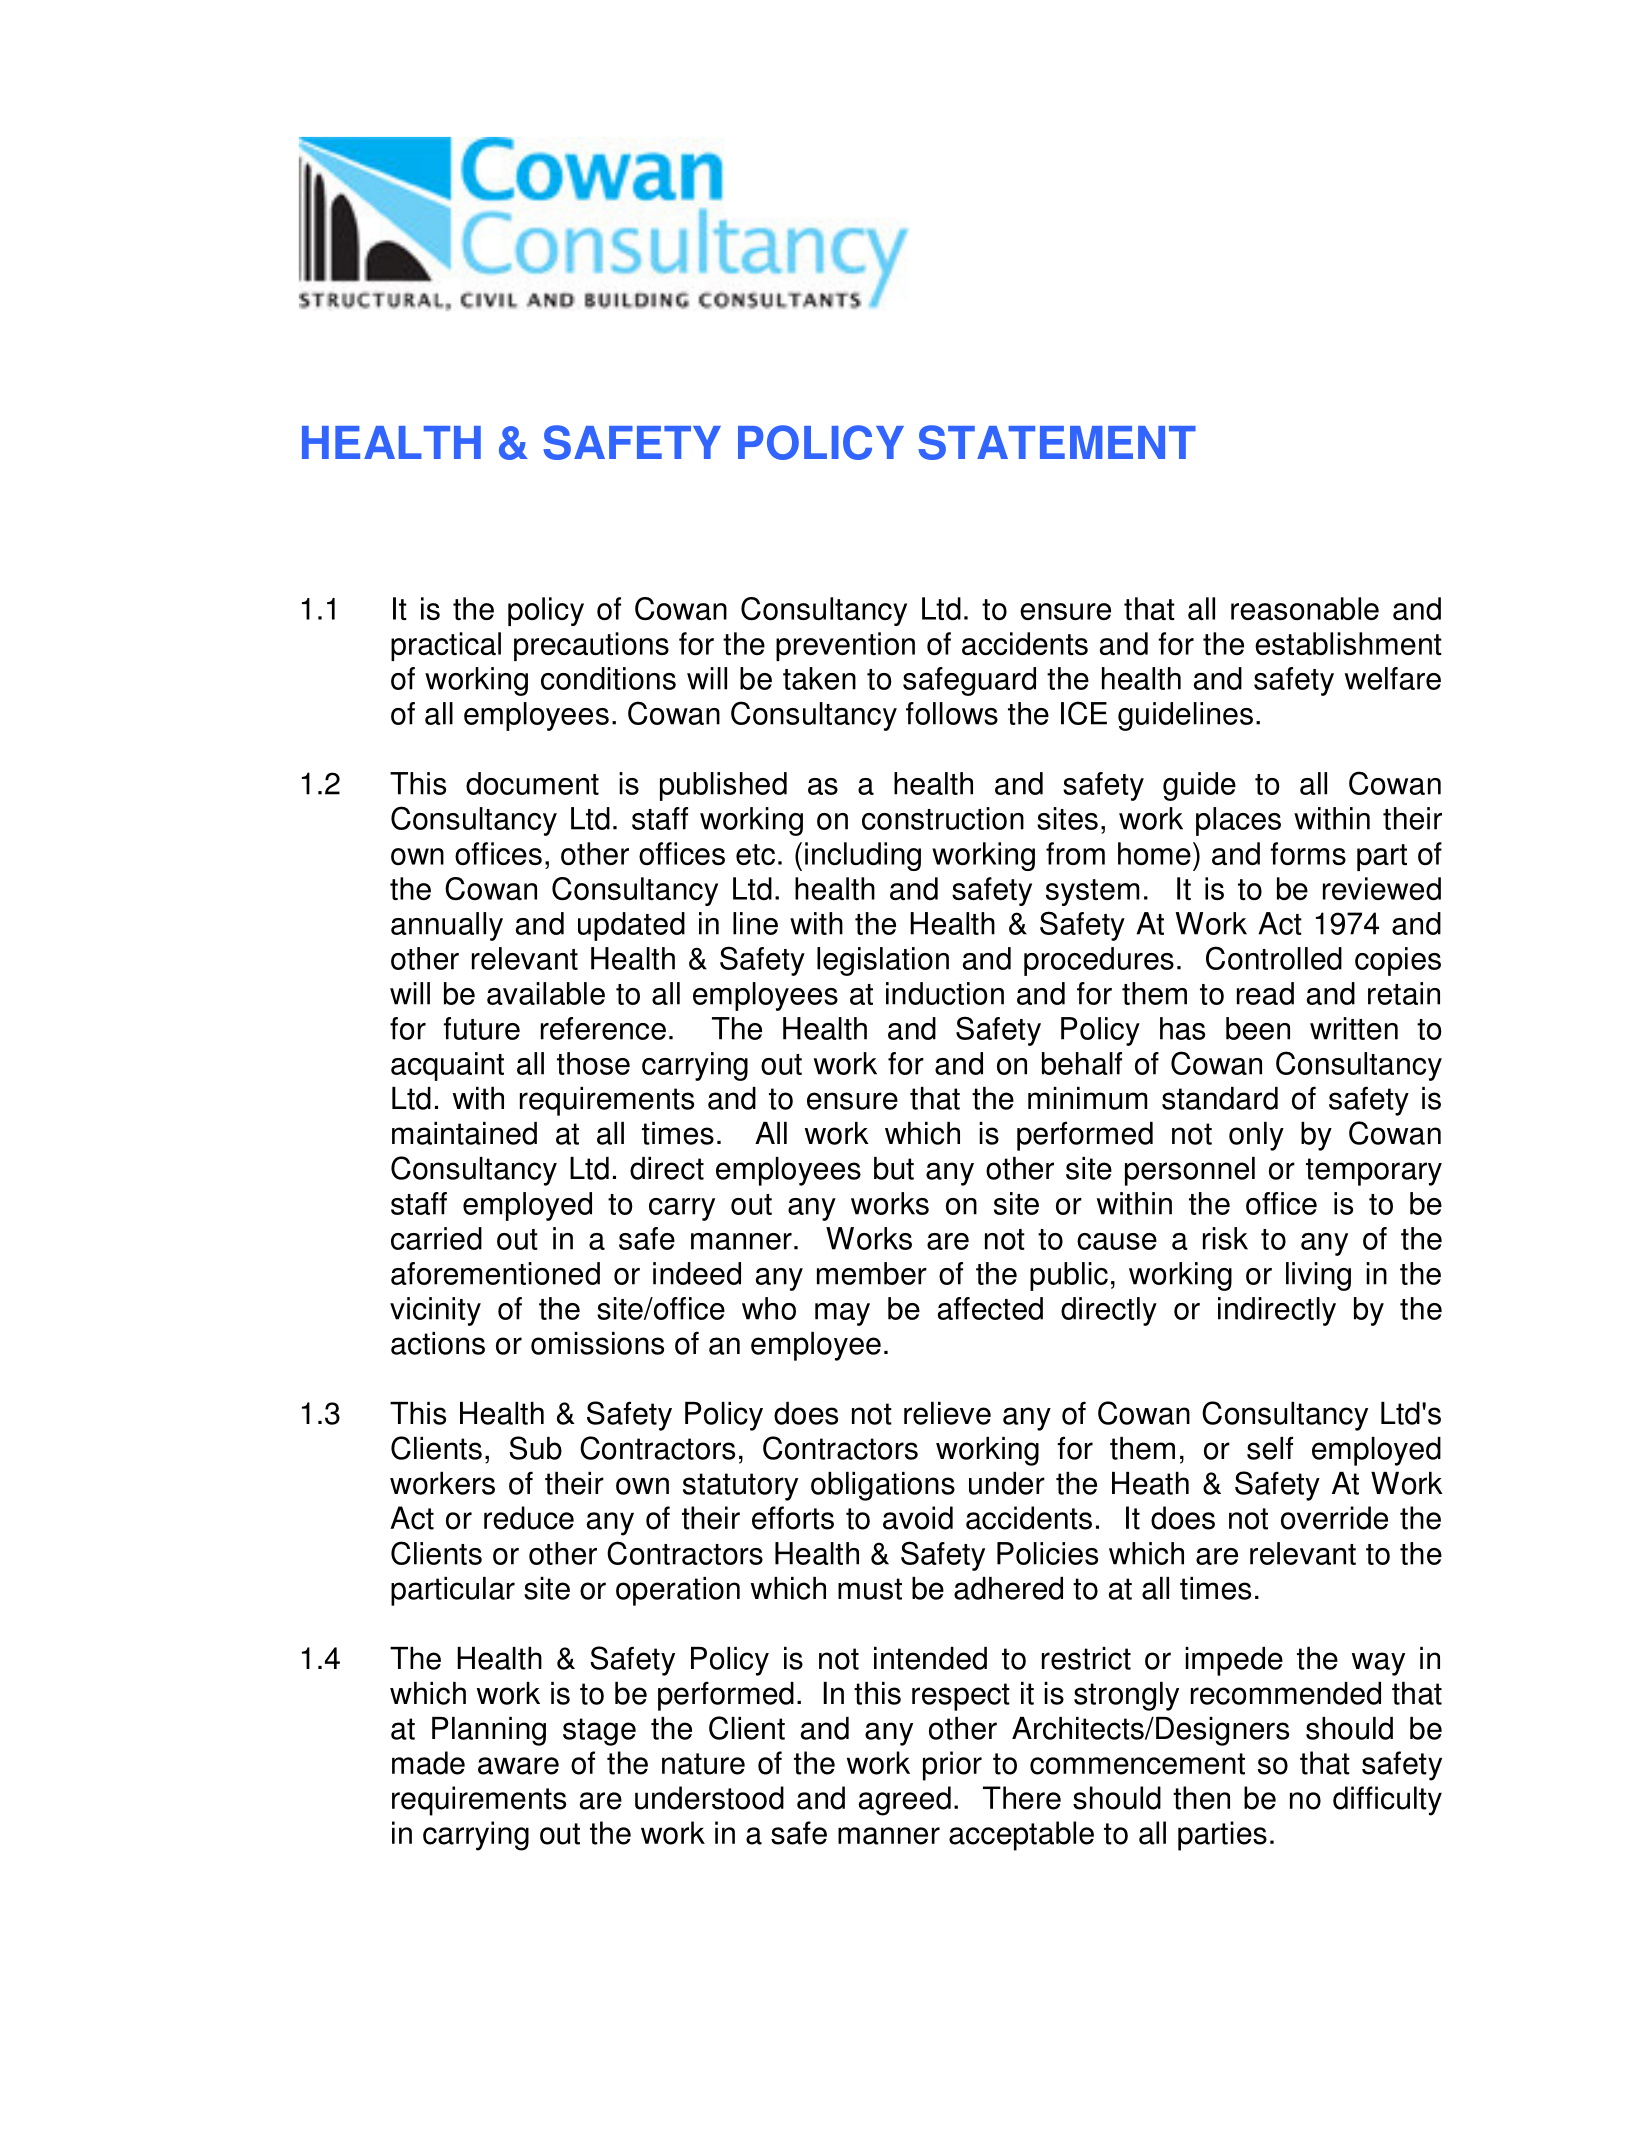 This image has width=1651, height=2136. What do you see at coordinates (1318, 1276) in the image?
I see `living` at bounding box center [1318, 1276].
